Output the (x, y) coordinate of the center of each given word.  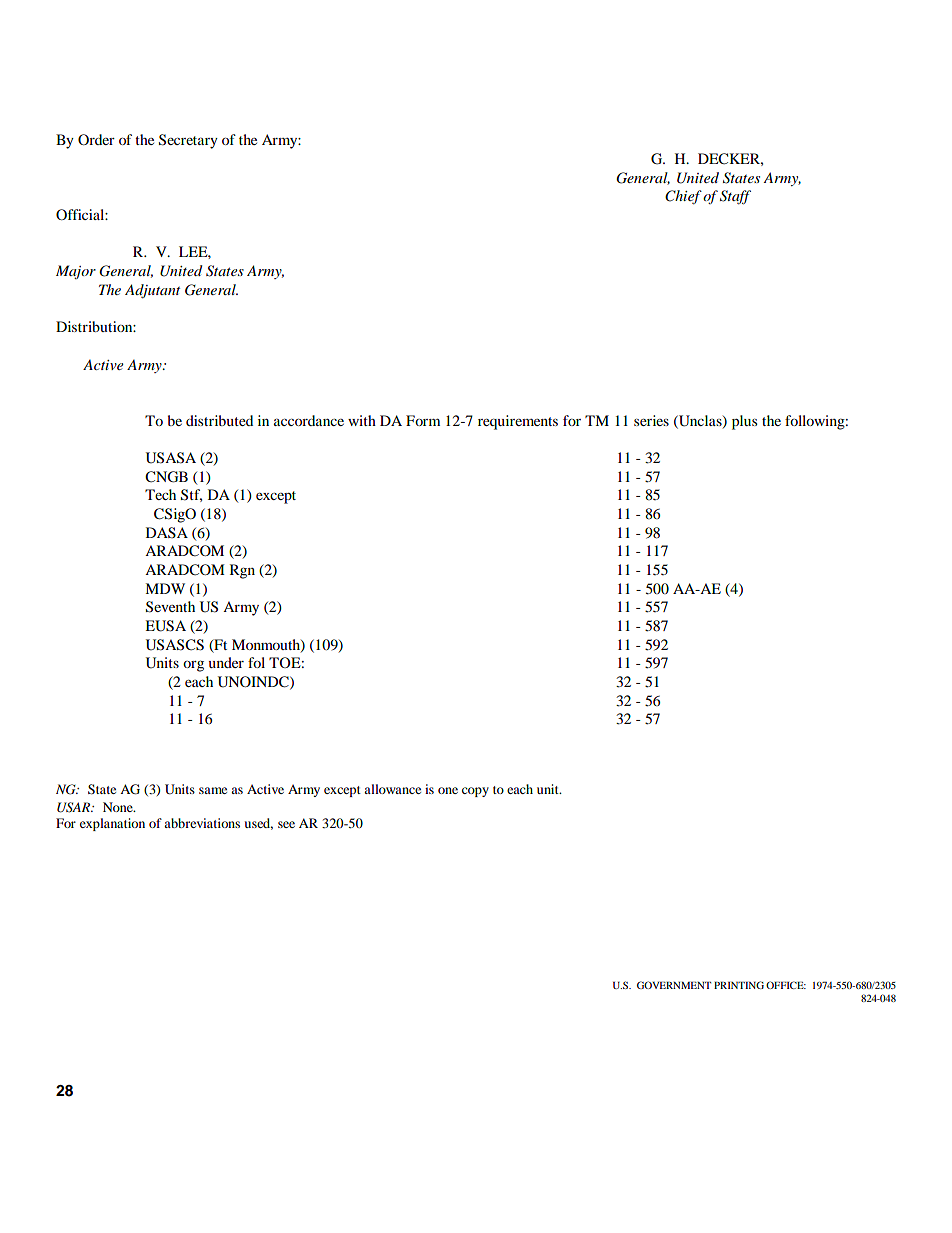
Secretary (188, 141)
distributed (219, 420)
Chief (683, 197)
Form (423, 420)
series (651, 420)
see (286, 824)
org (193, 666)
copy (475, 792)
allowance (392, 789)
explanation (112, 824)
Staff (735, 197)
